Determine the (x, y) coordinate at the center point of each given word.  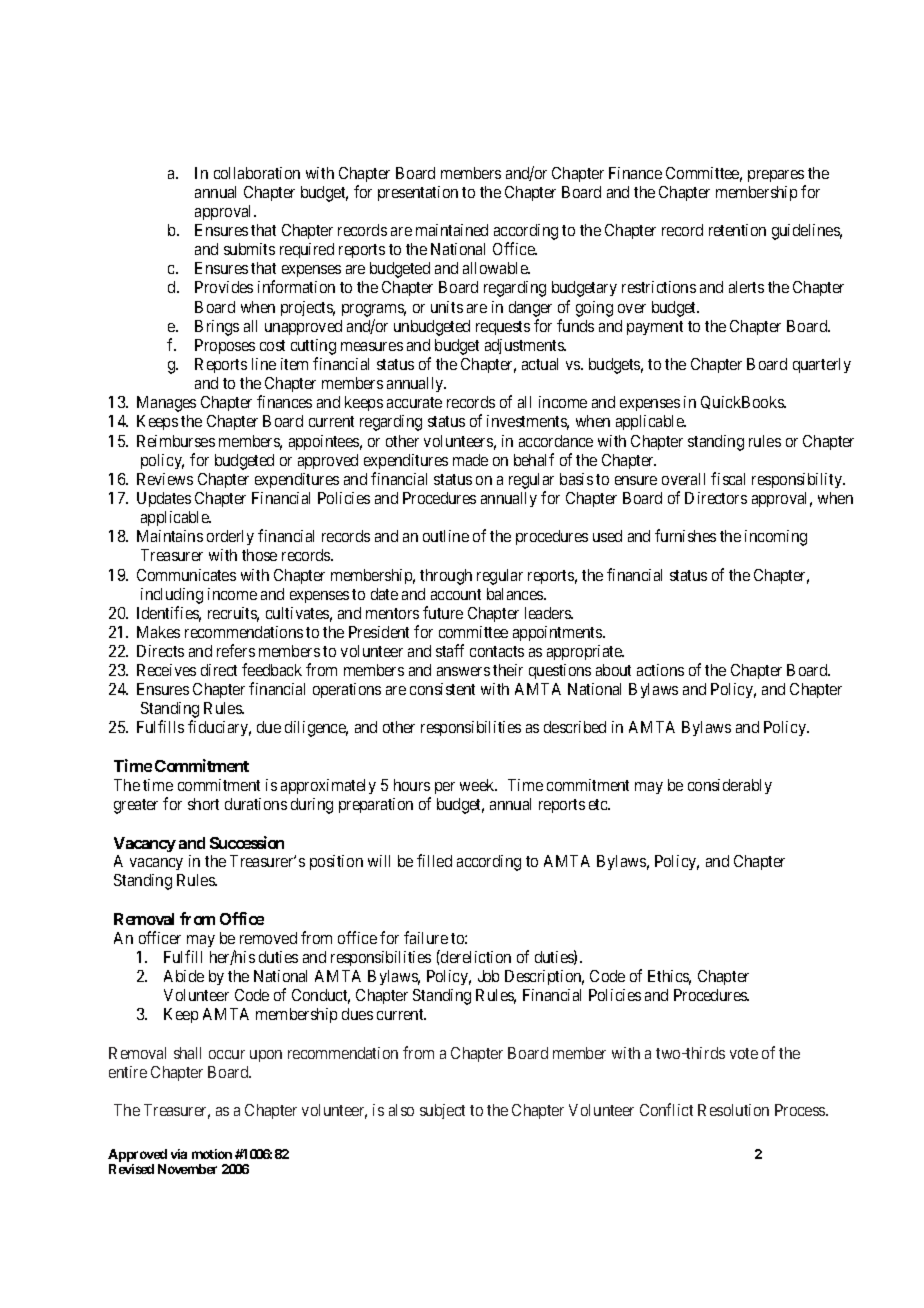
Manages (166, 404)
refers (236, 650)
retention (737, 230)
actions (660, 670)
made (470, 460)
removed (268, 938)
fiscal (728, 478)
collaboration (257, 173)
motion (212, 1154)
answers (463, 671)
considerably (730, 786)
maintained (452, 230)
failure (426, 937)
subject (442, 1111)
